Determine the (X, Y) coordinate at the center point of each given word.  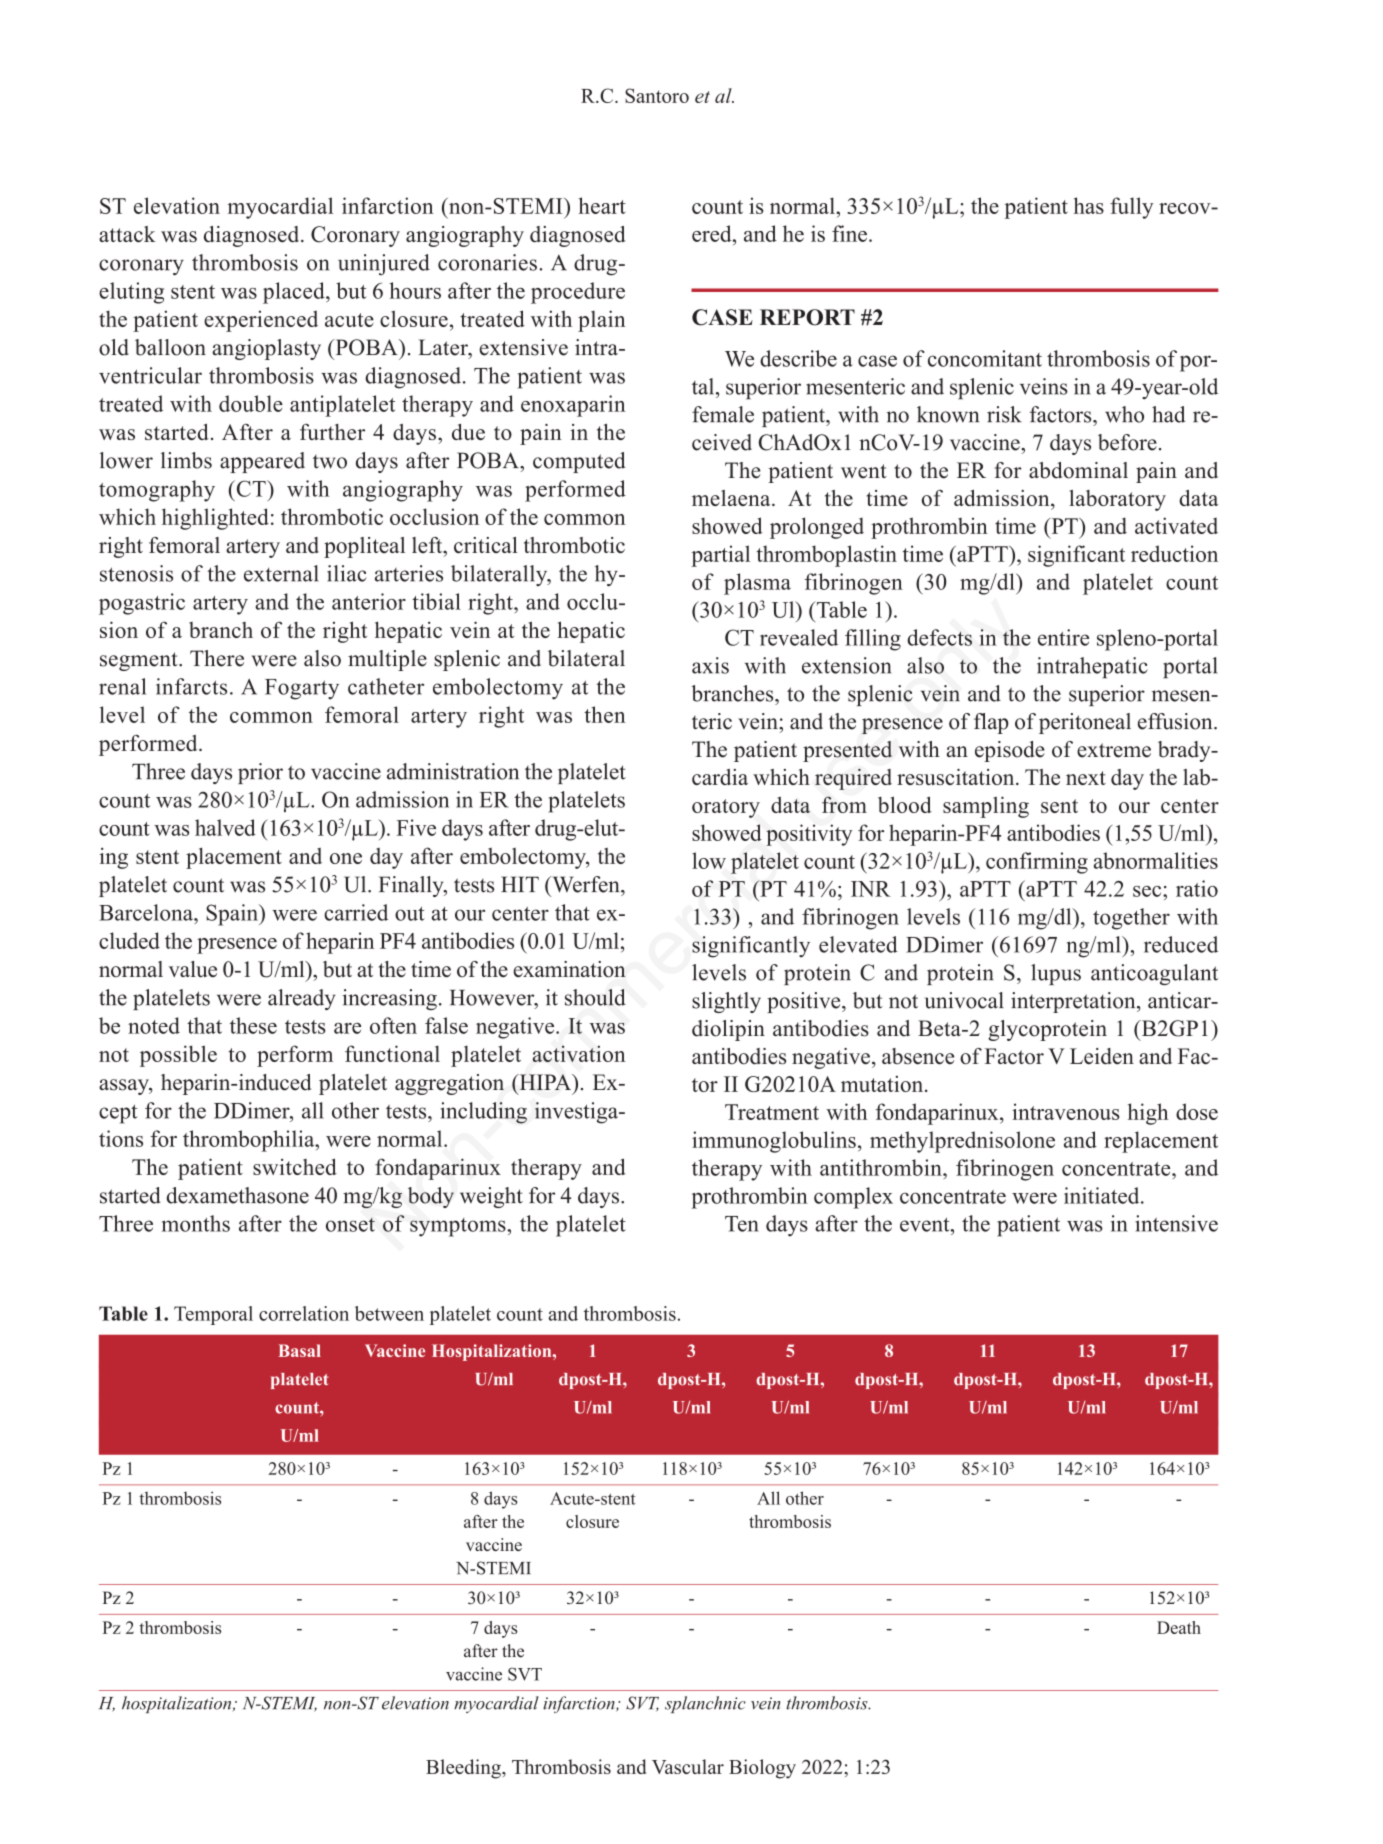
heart (602, 205)
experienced (261, 321)
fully (1132, 208)
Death (1179, 1627)
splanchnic (705, 1704)
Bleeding (464, 1769)
